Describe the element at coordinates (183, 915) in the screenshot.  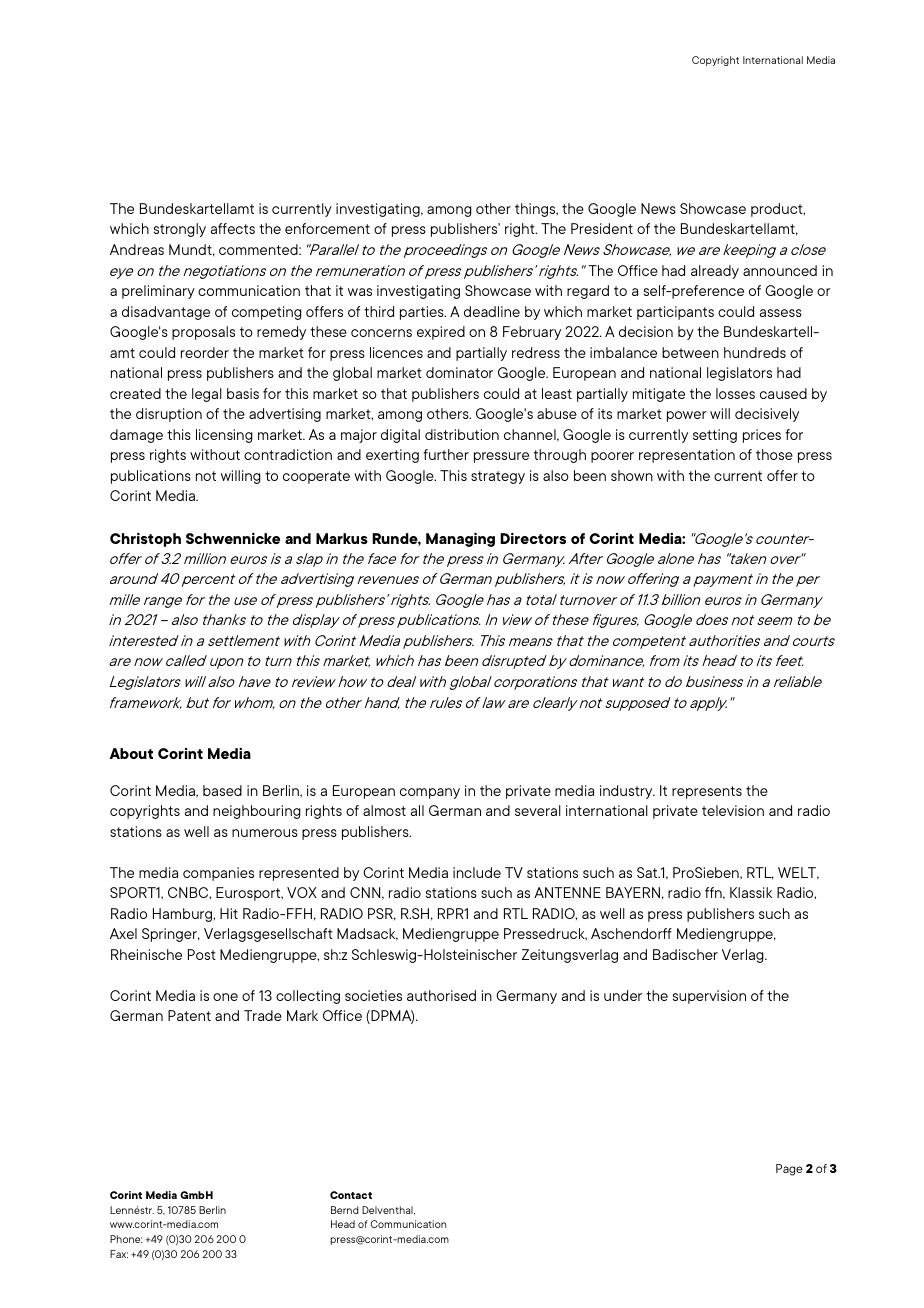
I see `Hamburg` at that location.
